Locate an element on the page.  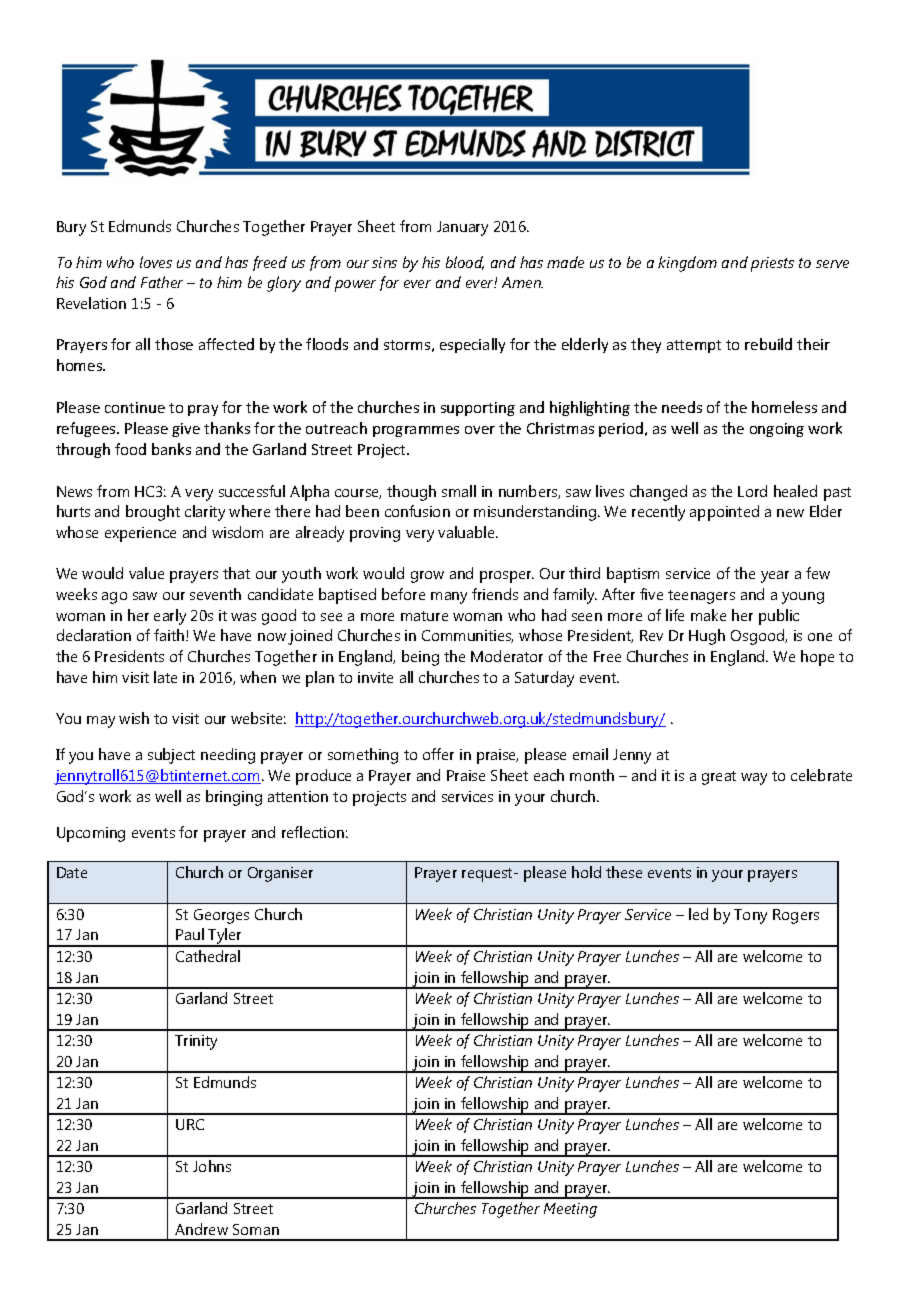
wish is located at coordinates (134, 718).
